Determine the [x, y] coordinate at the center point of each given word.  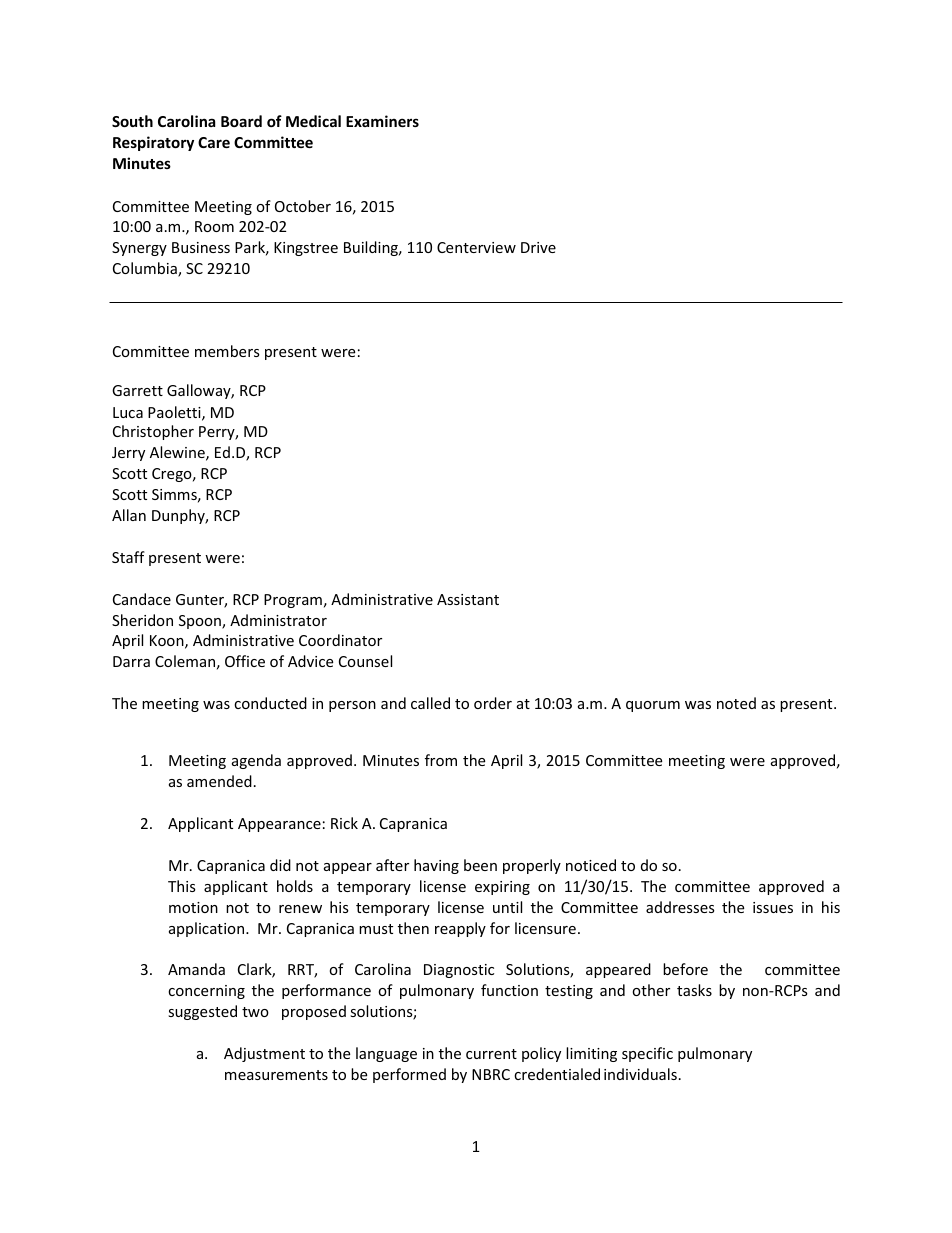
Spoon [201, 622]
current [491, 1054]
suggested [202, 1012]
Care [214, 142]
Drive [538, 247]
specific [647, 1054]
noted [736, 703]
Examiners [382, 121]
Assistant [468, 599]
